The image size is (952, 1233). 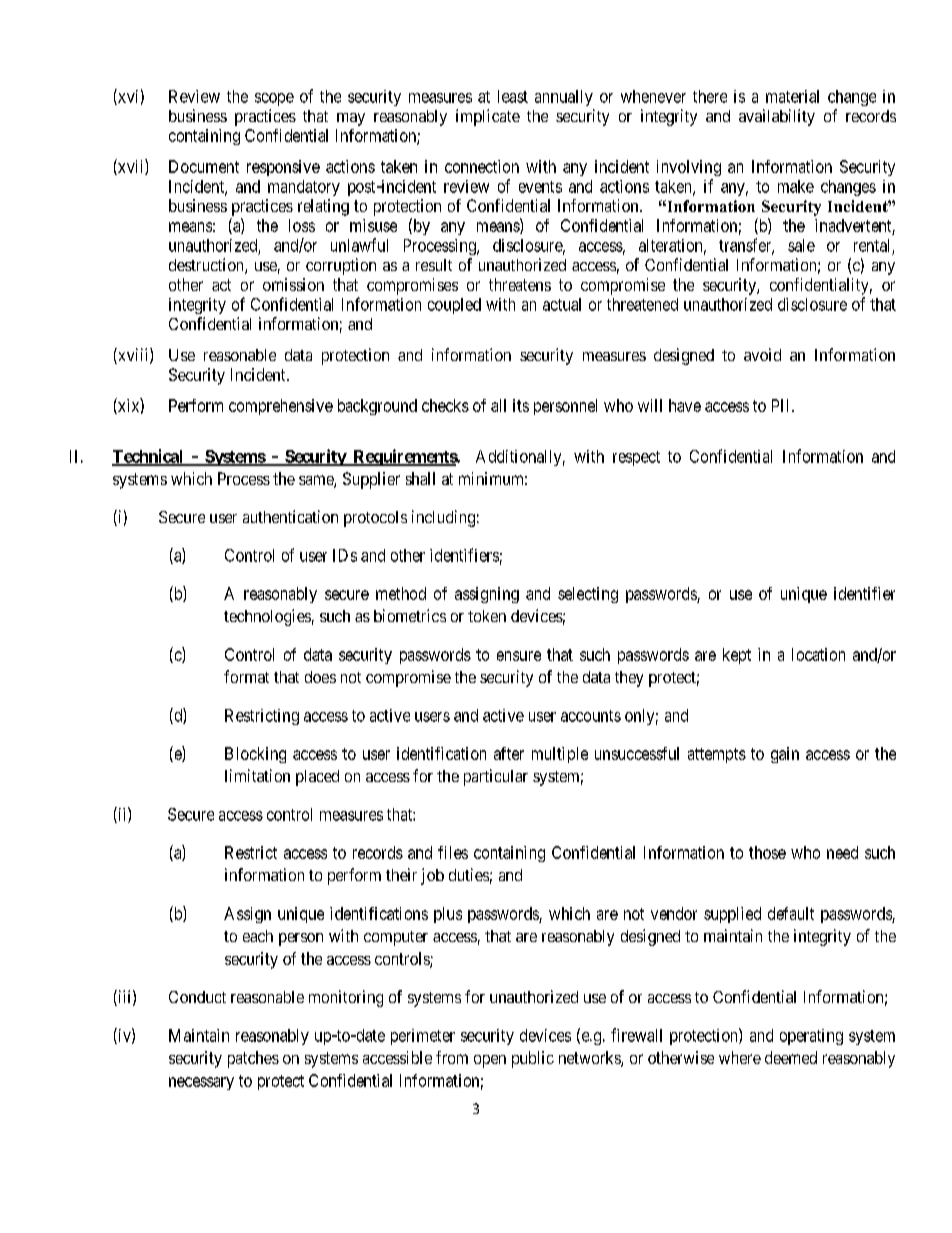 What do you see at coordinates (420, 478) in the page?
I see `shall` at bounding box center [420, 478].
